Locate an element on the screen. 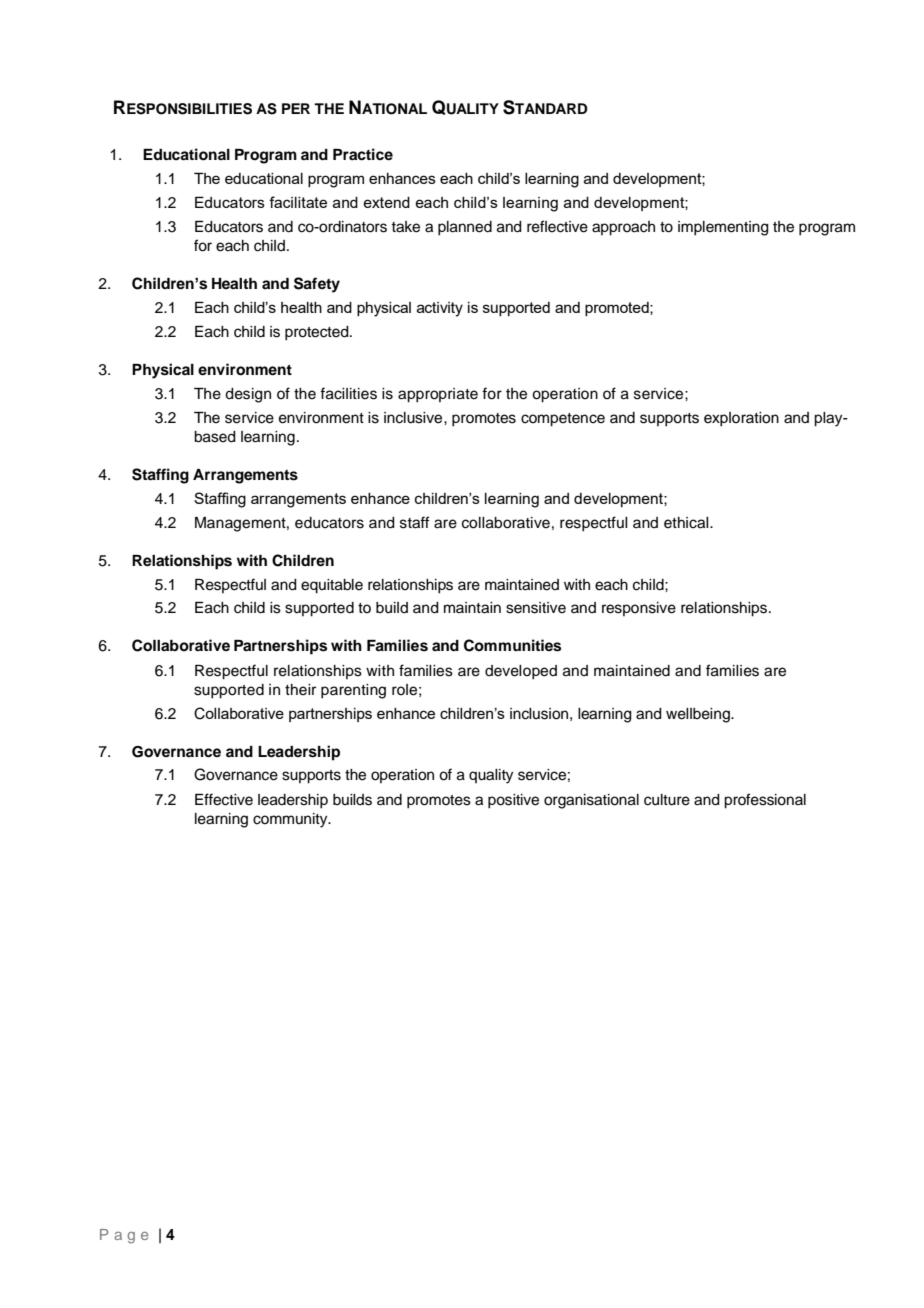 The height and width of the screenshot is (1308, 924). competence is located at coordinates (563, 420).
